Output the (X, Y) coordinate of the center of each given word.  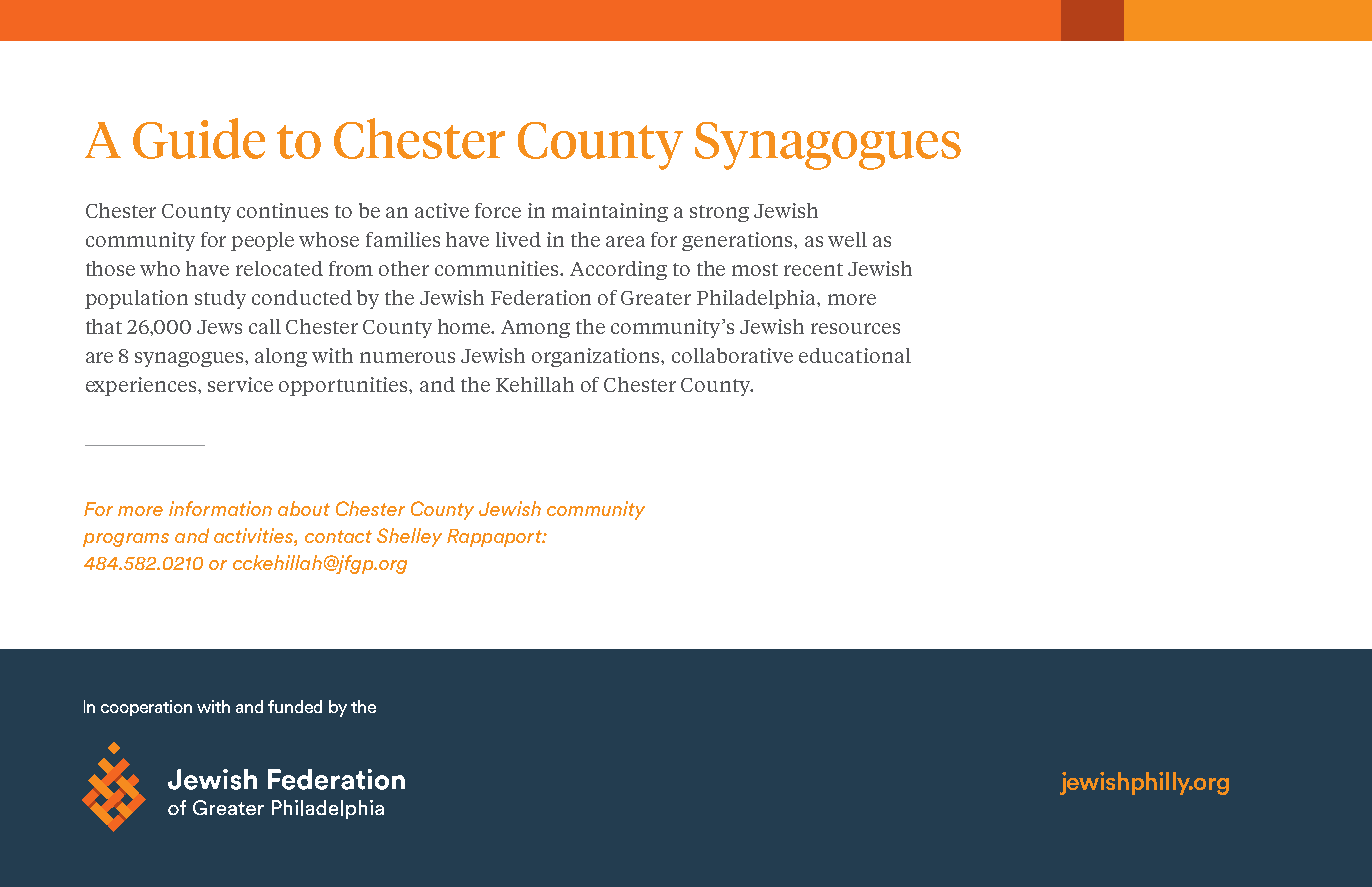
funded (295, 706)
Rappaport (495, 538)
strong (719, 213)
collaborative (732, 355)
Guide (199, 138)
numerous (407, 357)
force (498, 210)
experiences (142, 386)
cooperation (146, 708)
